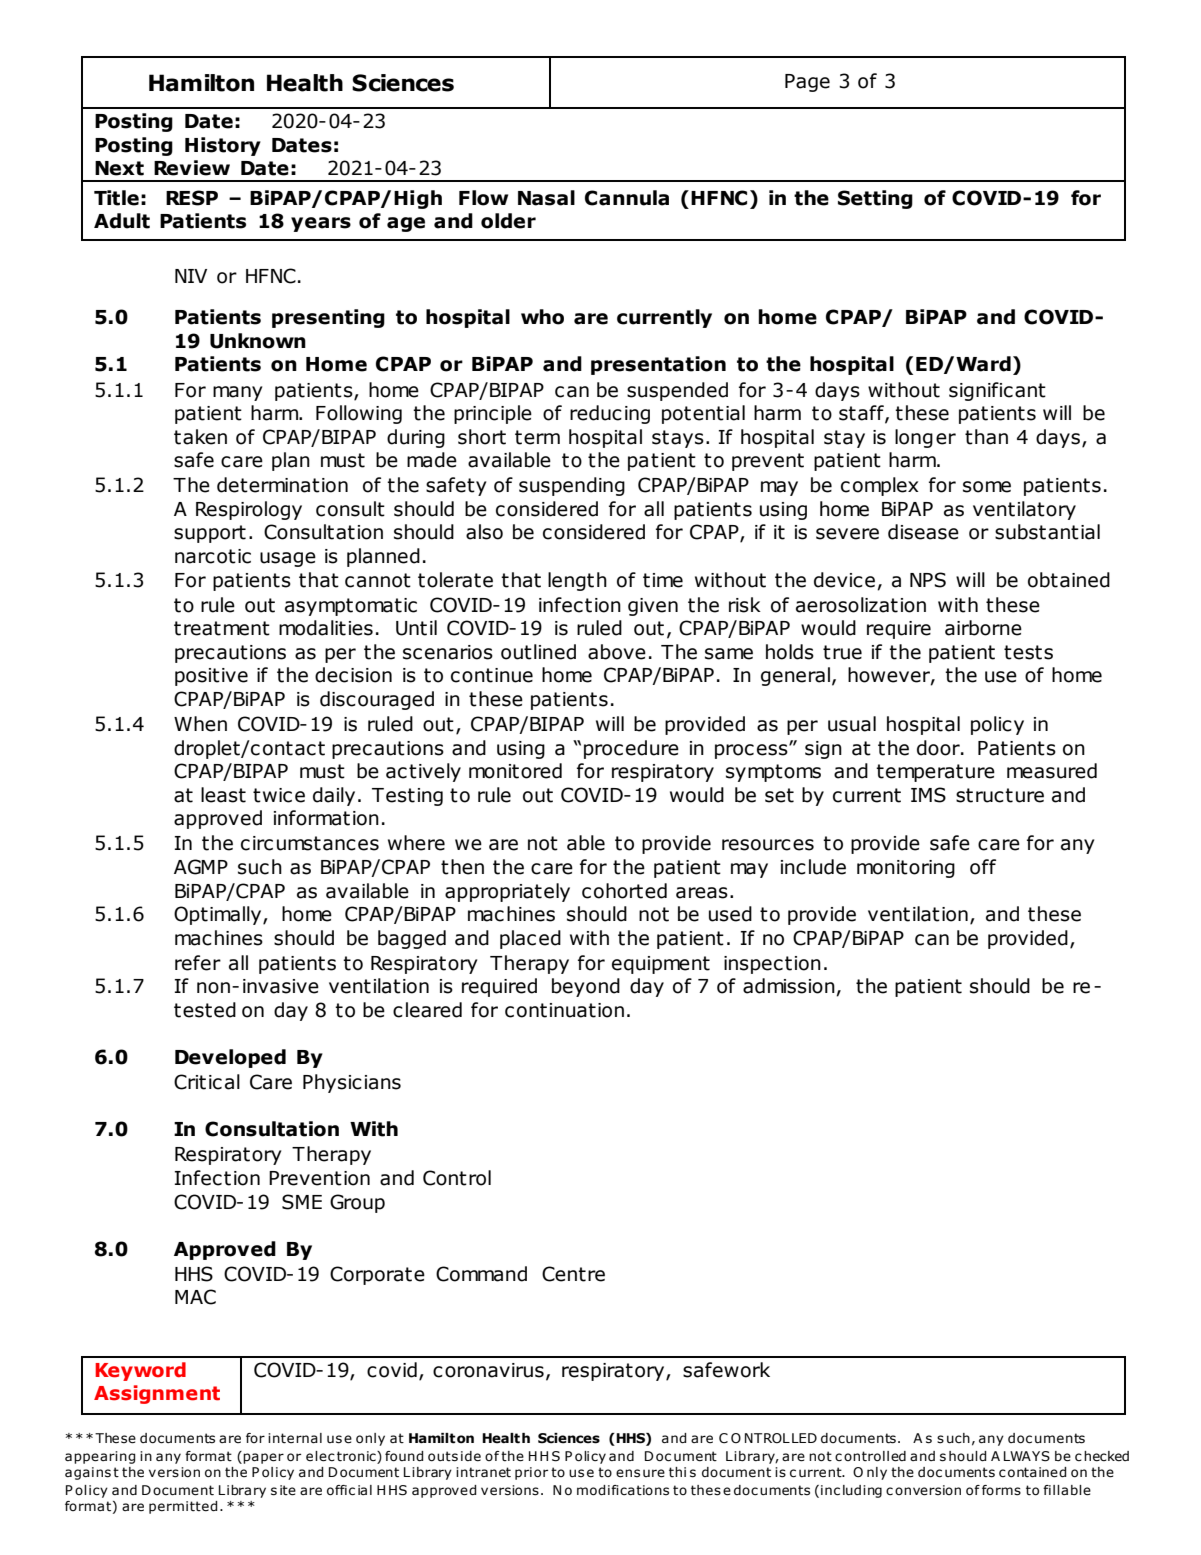  I want to click on admission, so click(790, 987).
